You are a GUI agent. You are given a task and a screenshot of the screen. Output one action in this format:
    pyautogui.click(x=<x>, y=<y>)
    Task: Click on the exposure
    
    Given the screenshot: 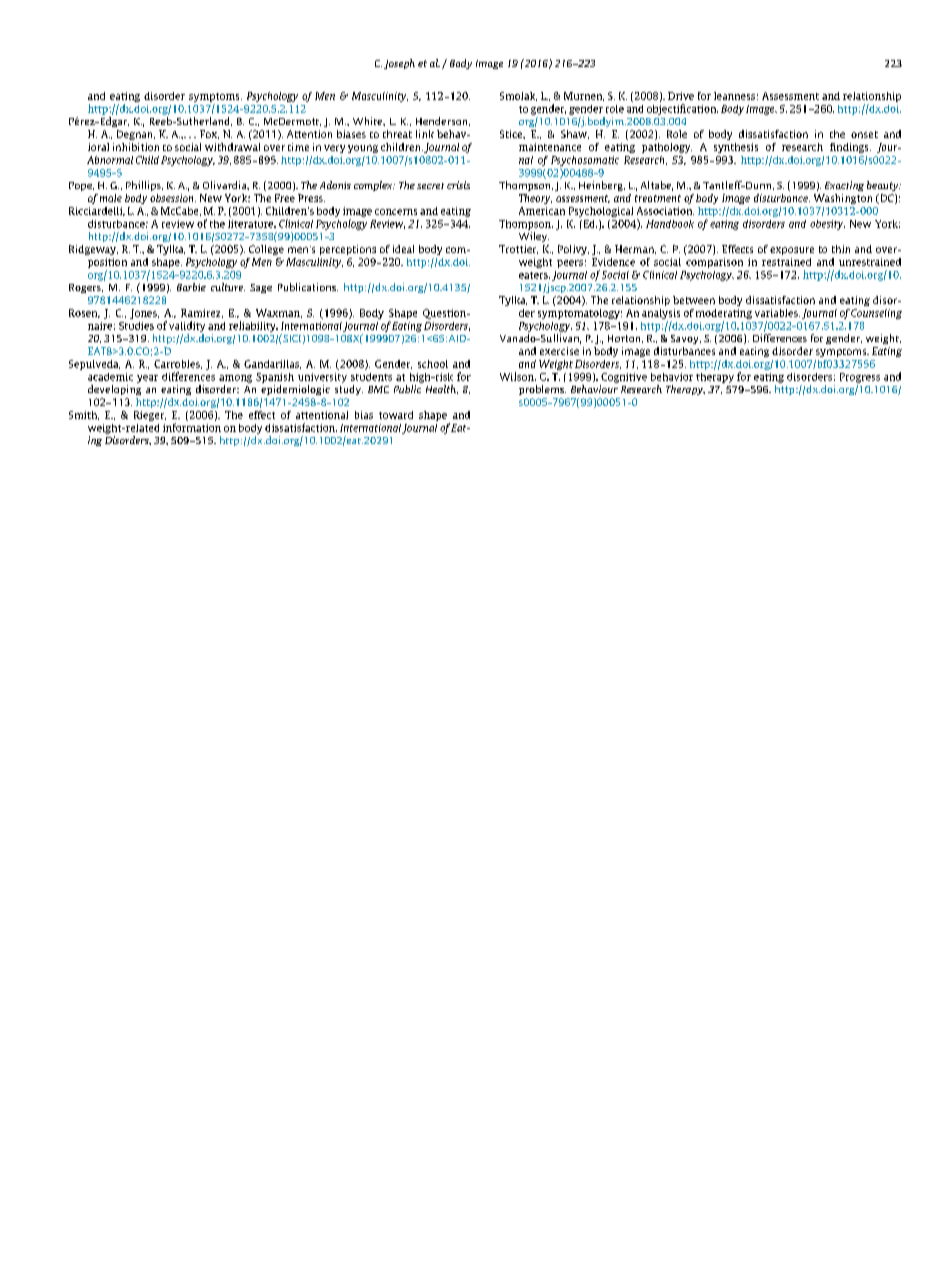 What is the action you would take?
    pyautogui.click(x=792, y=251)
